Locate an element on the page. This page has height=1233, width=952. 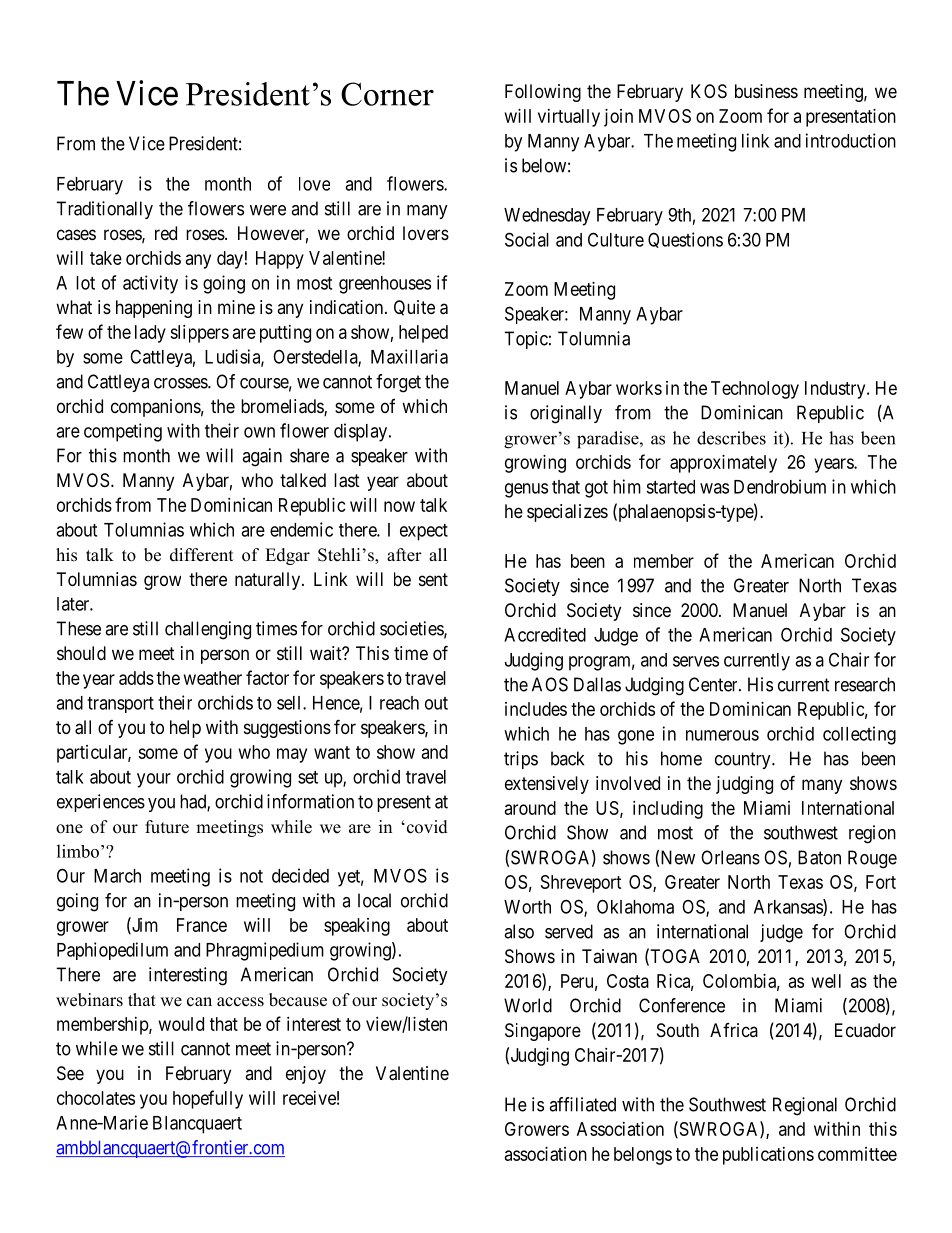
genus is located at coordinates (526, 490).
